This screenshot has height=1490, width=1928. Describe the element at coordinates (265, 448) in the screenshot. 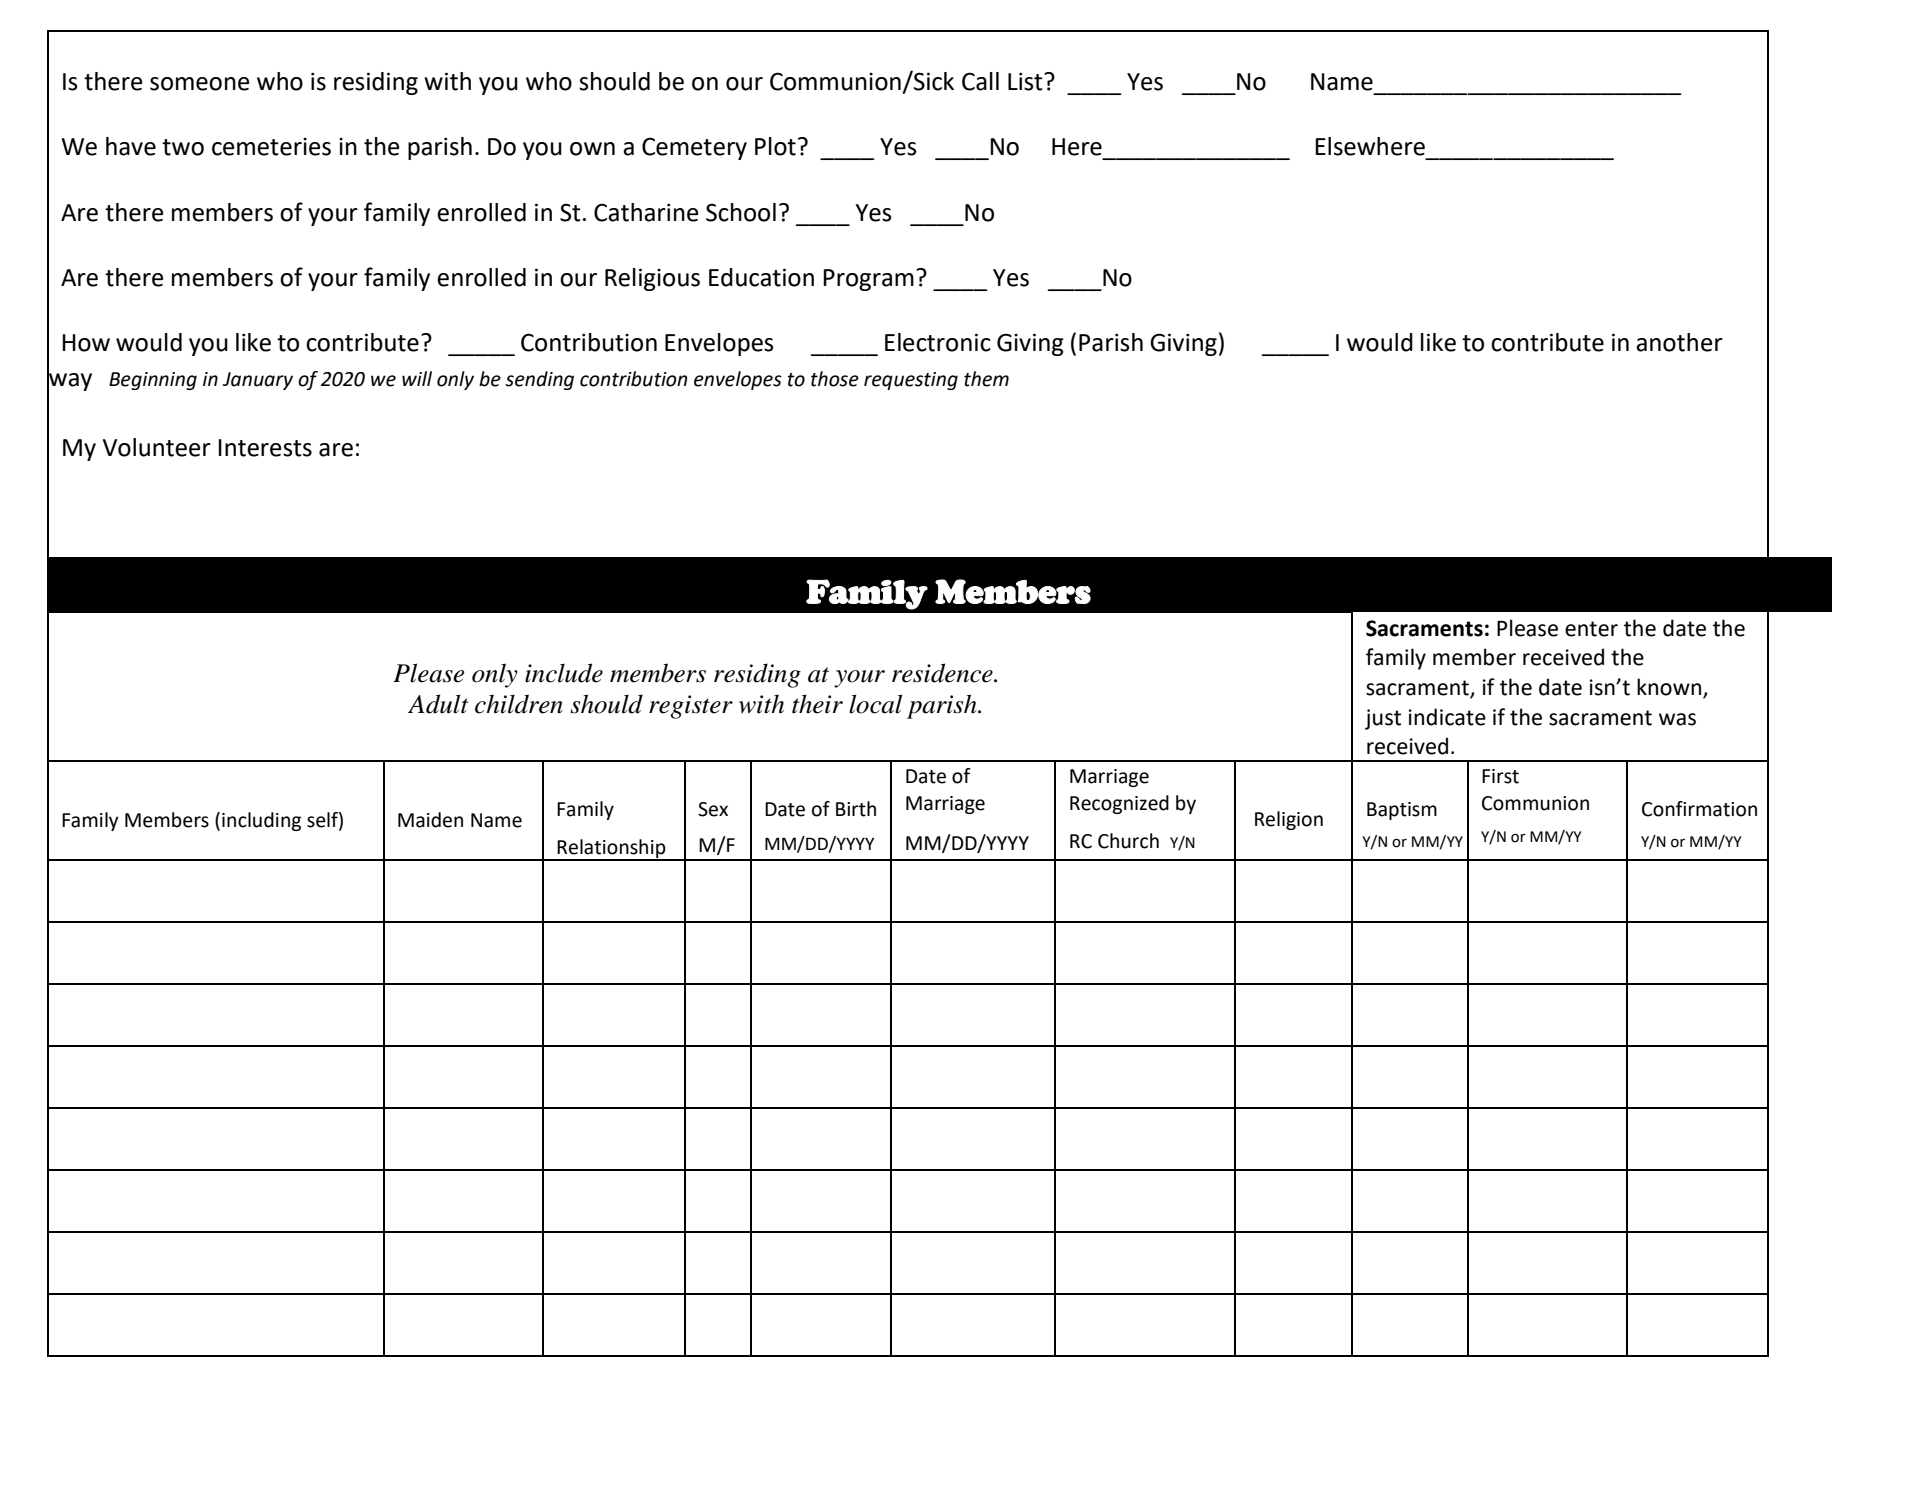

I see `Interests` at that location.
